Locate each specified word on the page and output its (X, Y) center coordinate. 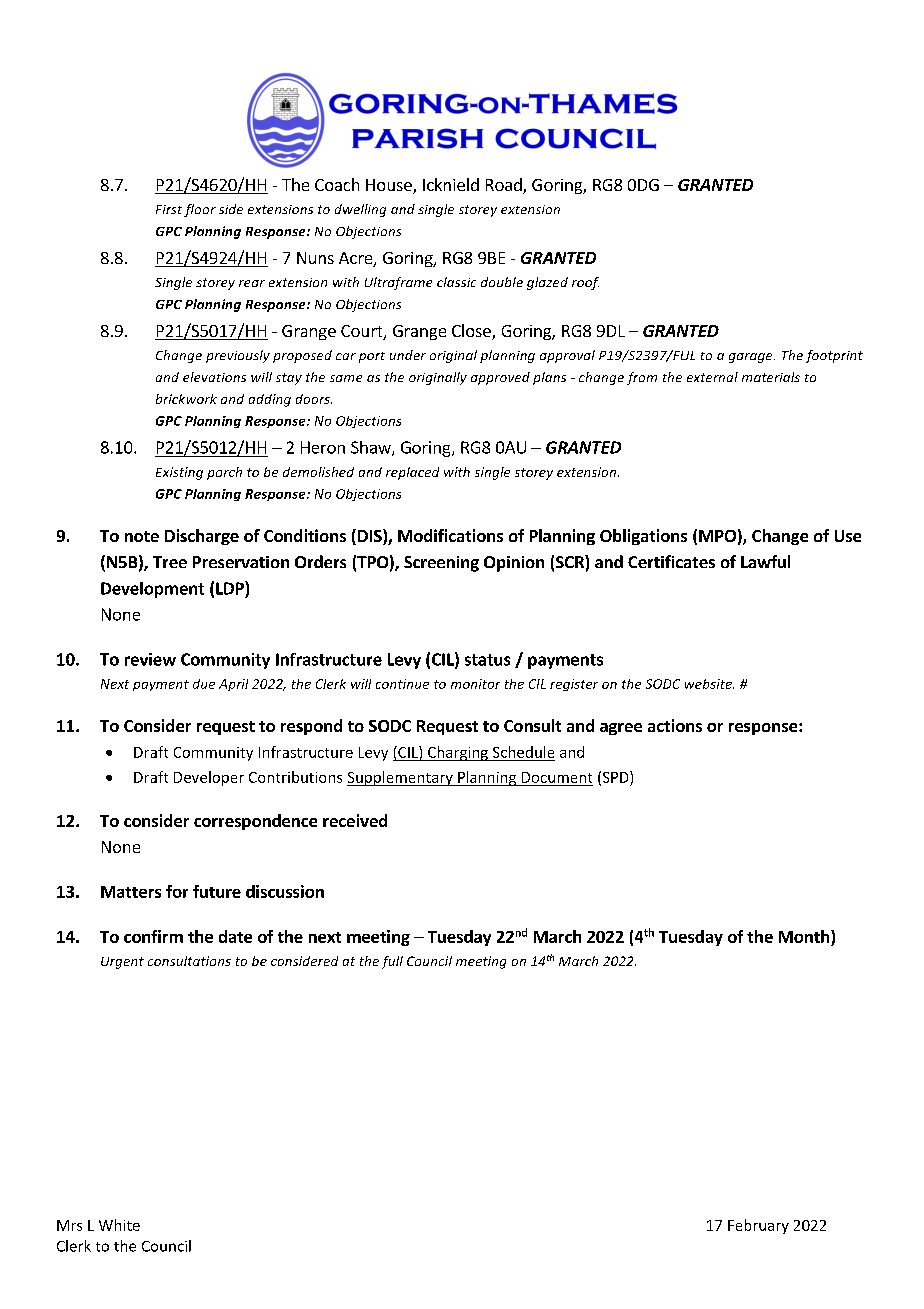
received (355, 820)
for (177, 891)
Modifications (450, 535)
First (169, 209)
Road (505, 186)
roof (585, 283)
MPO (717, 536)
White (119, 1225)
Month (804, 936)
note (142, 536)
